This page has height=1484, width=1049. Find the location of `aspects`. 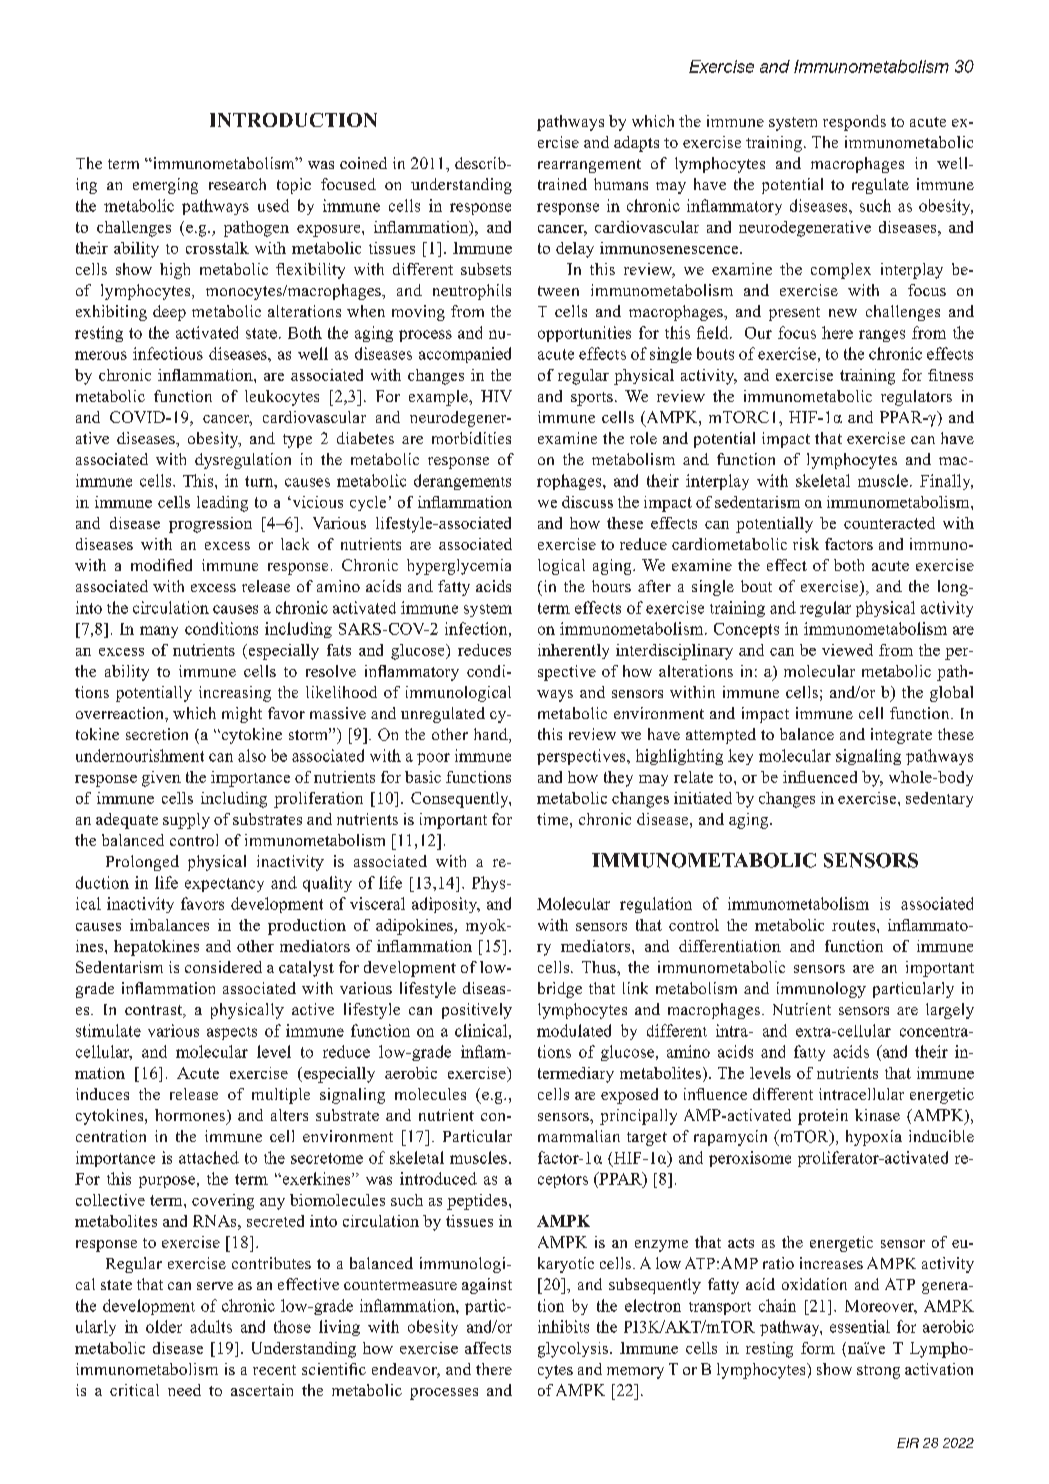

aspects is located at coordinates (232, 1033).
